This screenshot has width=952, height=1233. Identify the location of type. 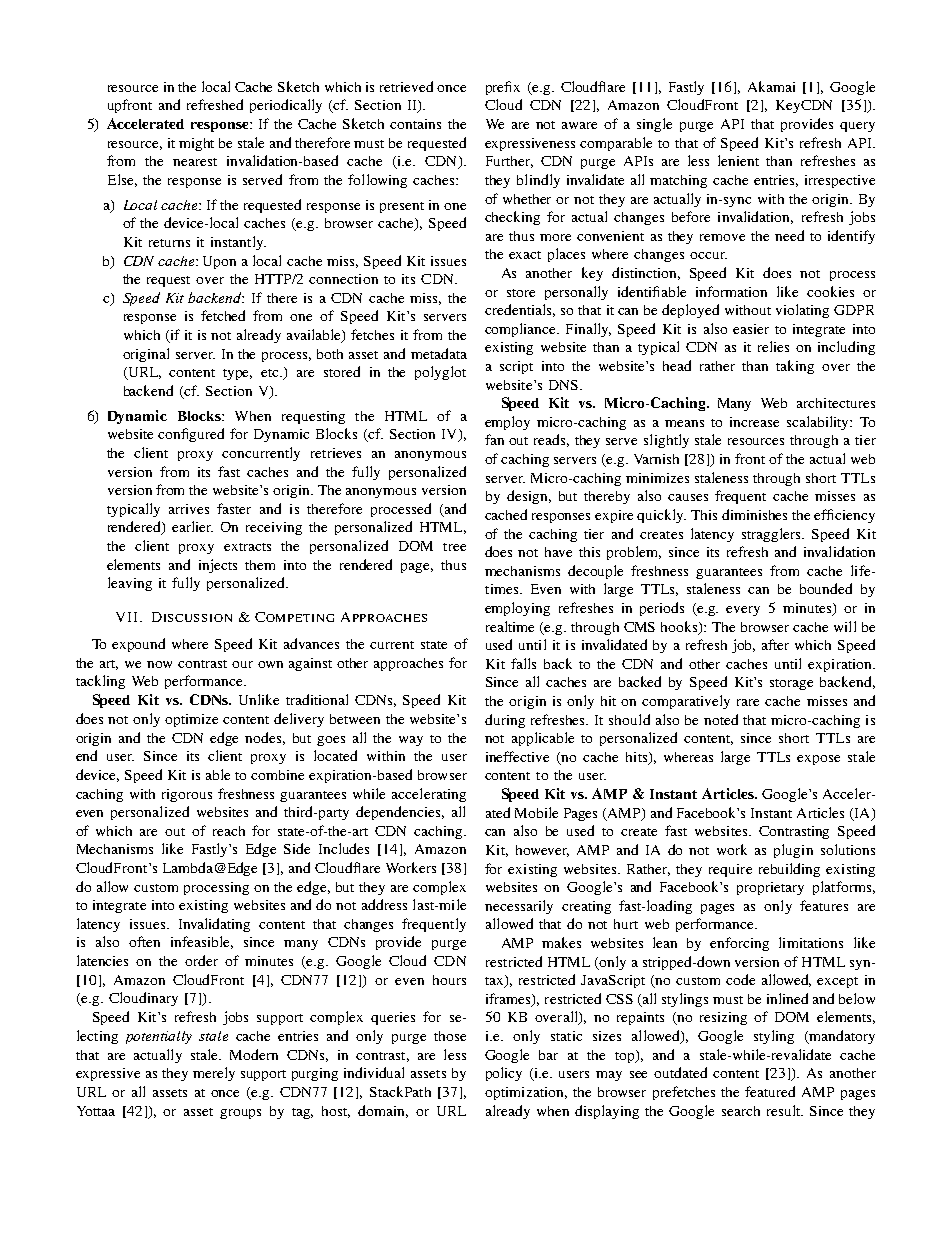
(237, 374).
